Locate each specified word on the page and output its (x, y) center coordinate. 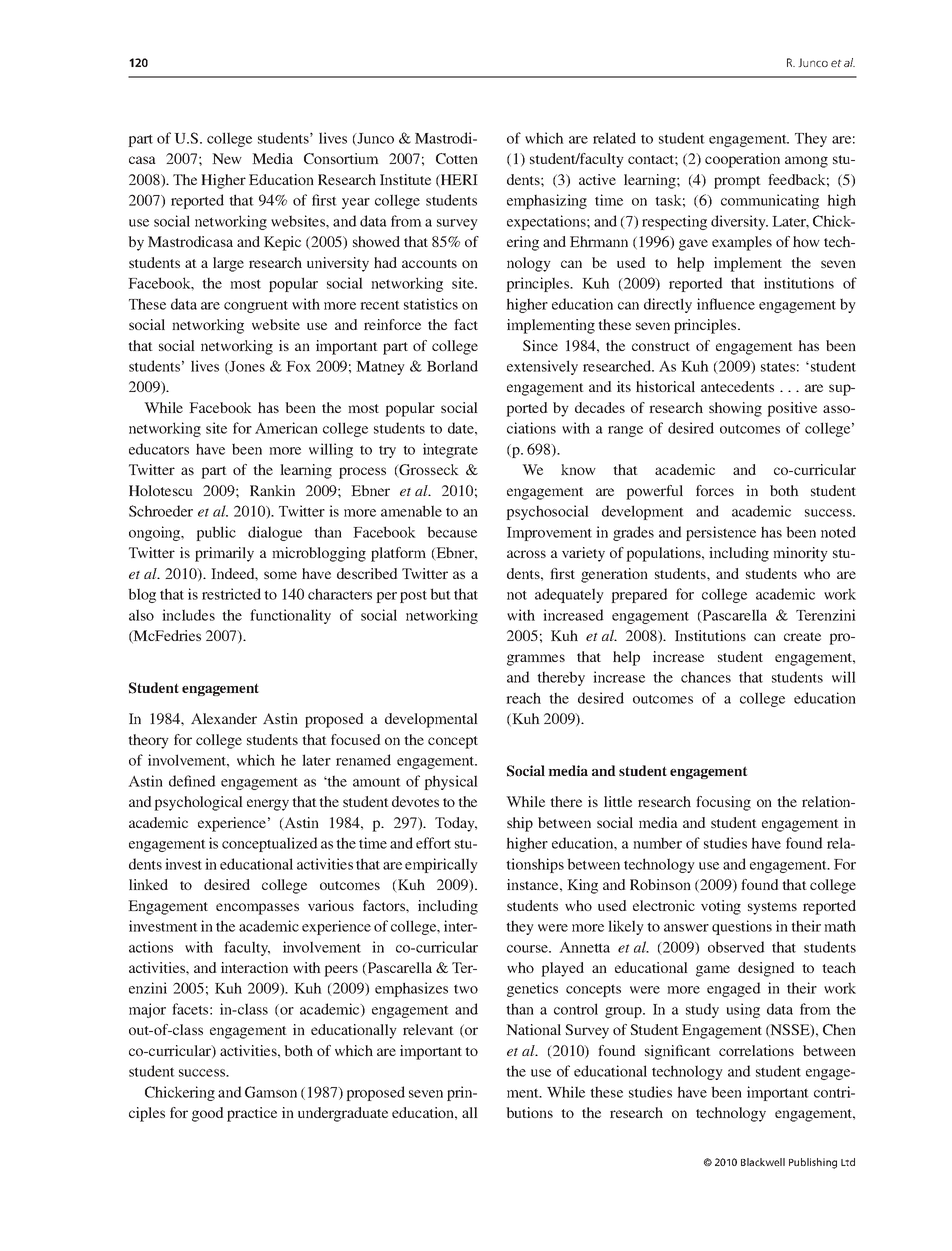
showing (735, 409)
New (227, 158)
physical (451, 782)
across (526, 554)
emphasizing (547, 201)
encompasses (257, 909)
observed (736, 947)
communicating (770, 201)
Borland (452, 366)
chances (706, 677)
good (208, 1114)
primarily (224, 554)
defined (192, 781)
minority (800, 554)
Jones (246, 367)
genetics (532, 989)
